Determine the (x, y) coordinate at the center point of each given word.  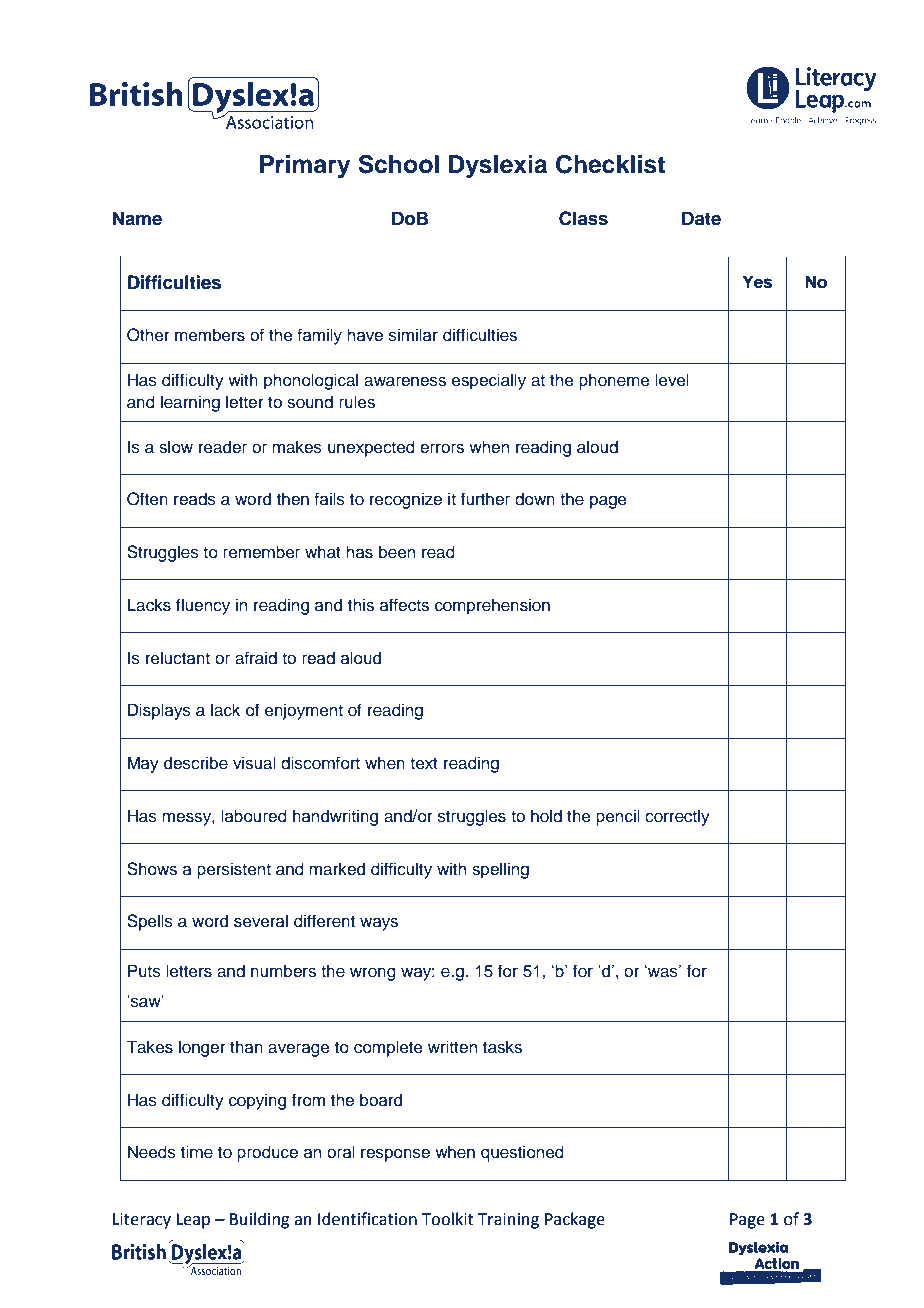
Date (701, 218)
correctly (677, 817)
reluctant (178, 658)
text (424, 763)
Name (137, 218)
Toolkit (448, 1219)
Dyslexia (498, 167)
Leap (193, 1221)
